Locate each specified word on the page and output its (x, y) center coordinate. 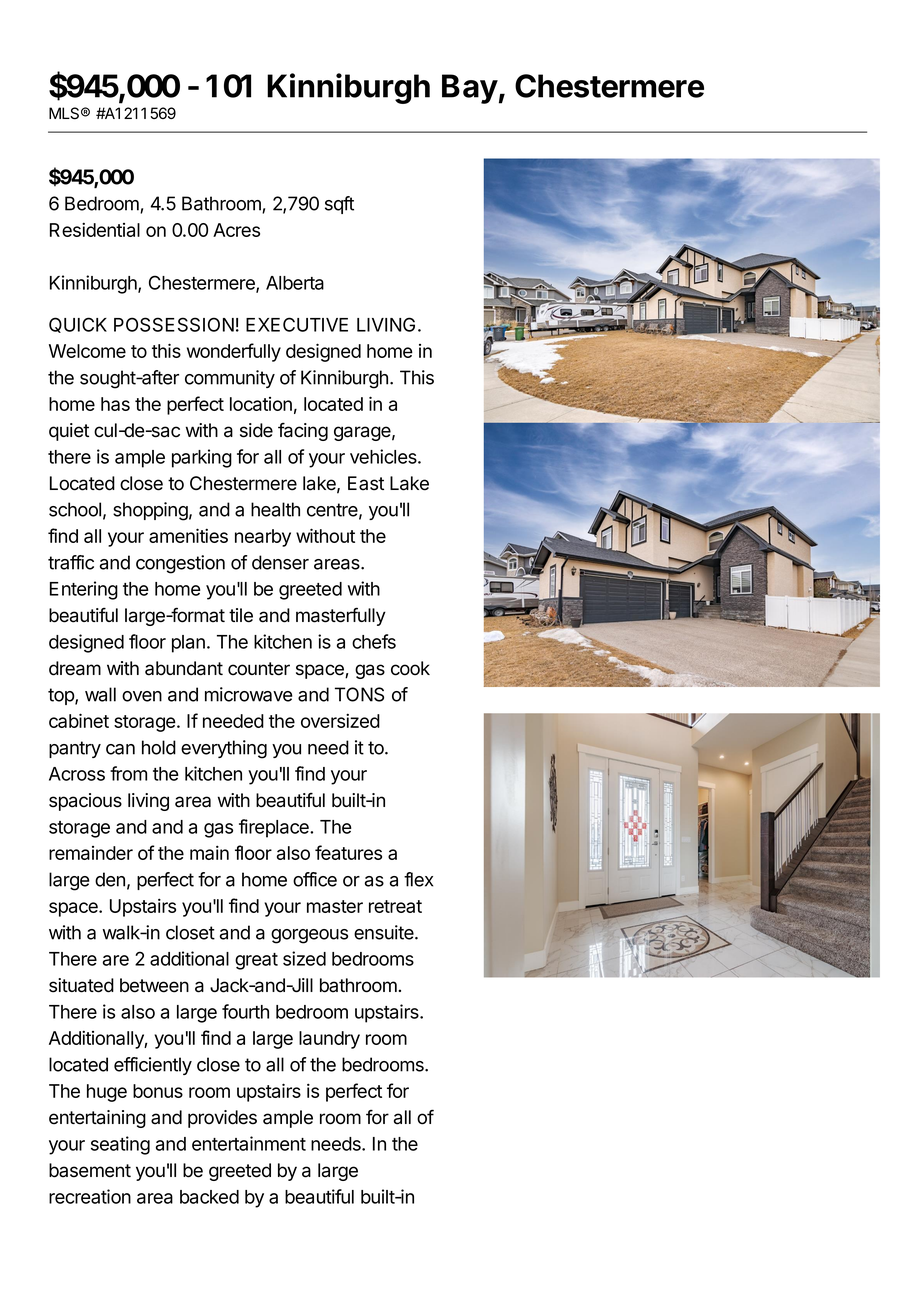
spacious (85, 802)
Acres (236, 230)
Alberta (295, 283)
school (75, 509)
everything (224, 749)
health (275, 509)
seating (120, 1145)
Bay (470, 89)
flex (418, 879)
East (366, 483)
